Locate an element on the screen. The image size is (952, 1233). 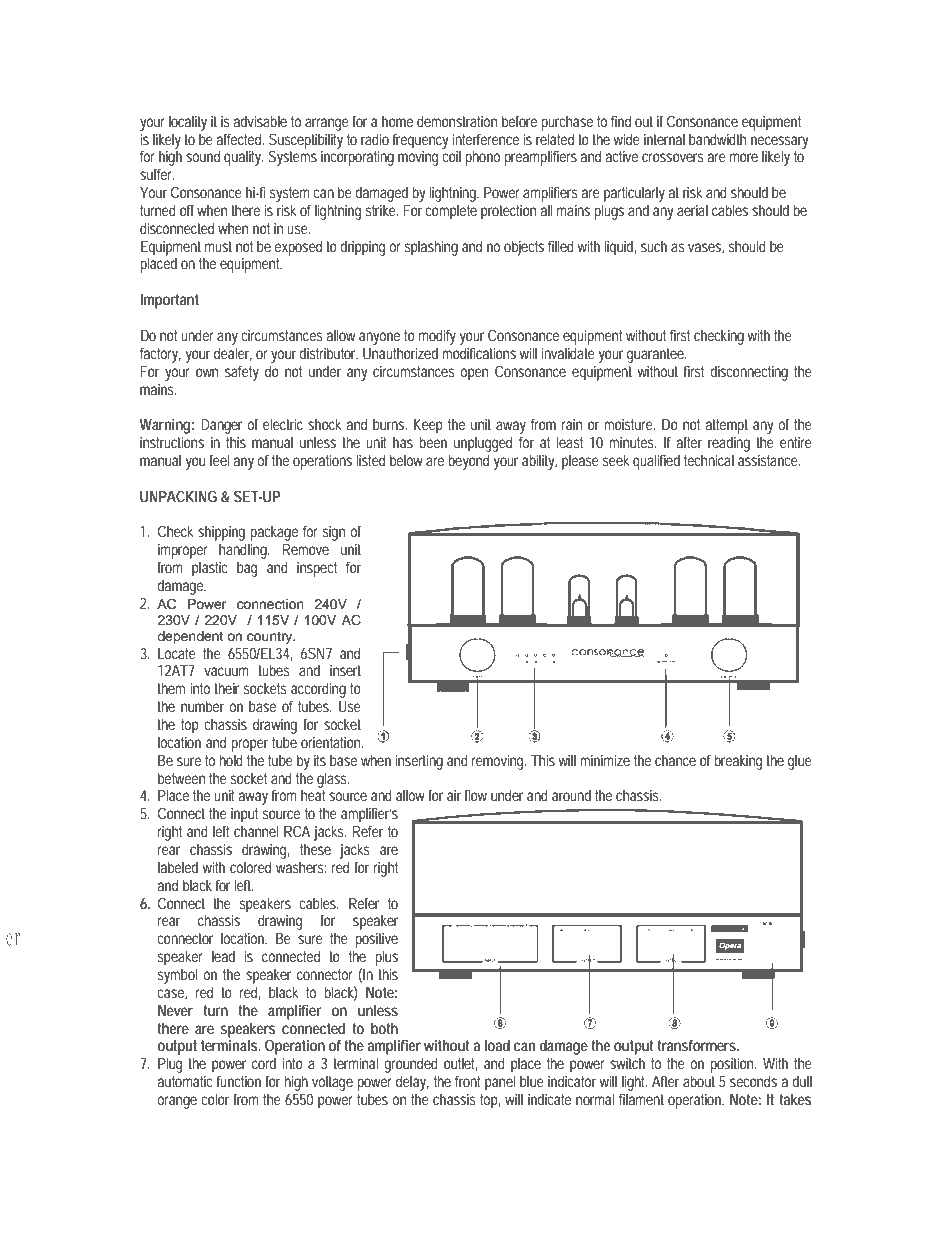
technical is located at coordinates (709, 460).
